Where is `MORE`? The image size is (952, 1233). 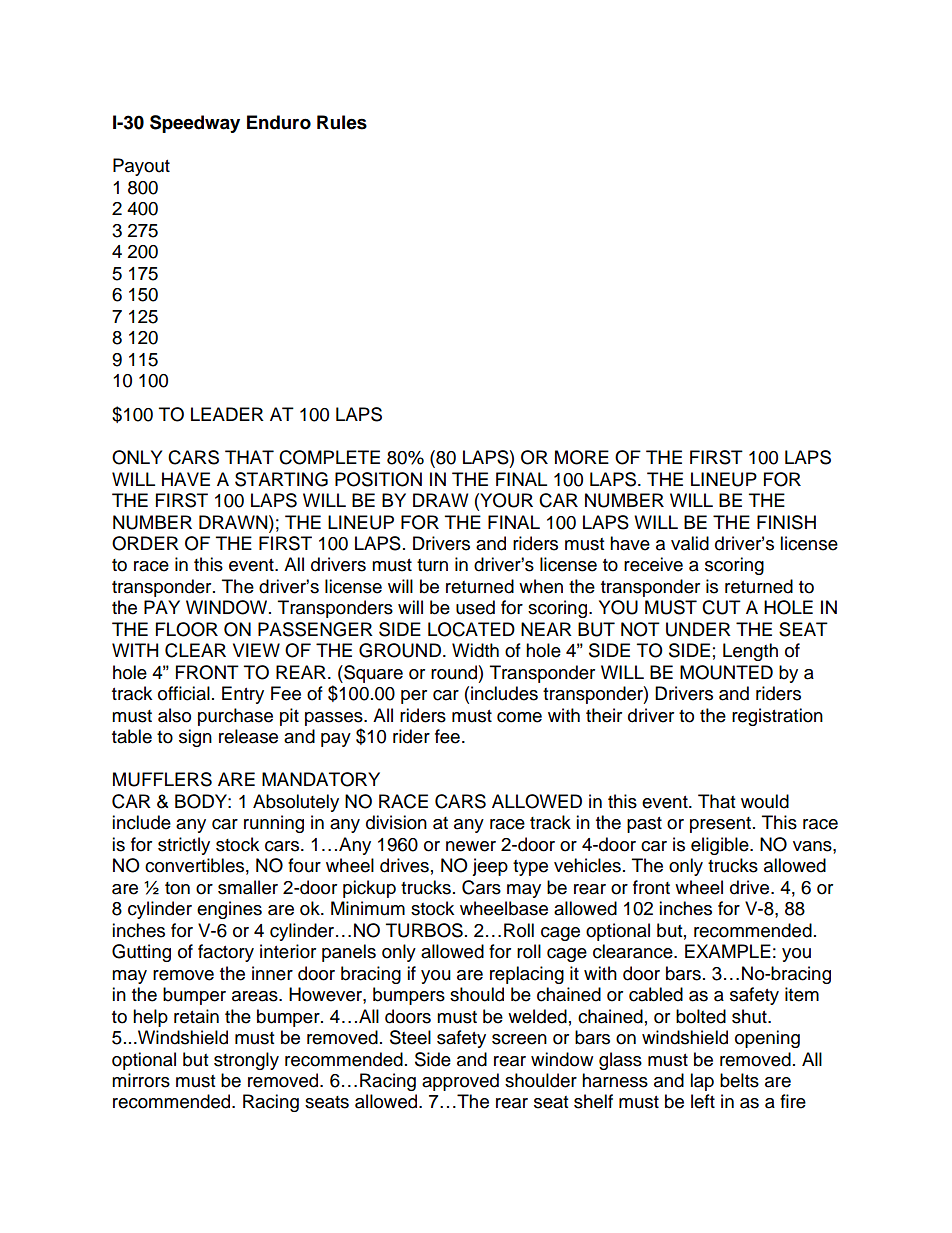
MORE is located at coordinates (582, 457).
